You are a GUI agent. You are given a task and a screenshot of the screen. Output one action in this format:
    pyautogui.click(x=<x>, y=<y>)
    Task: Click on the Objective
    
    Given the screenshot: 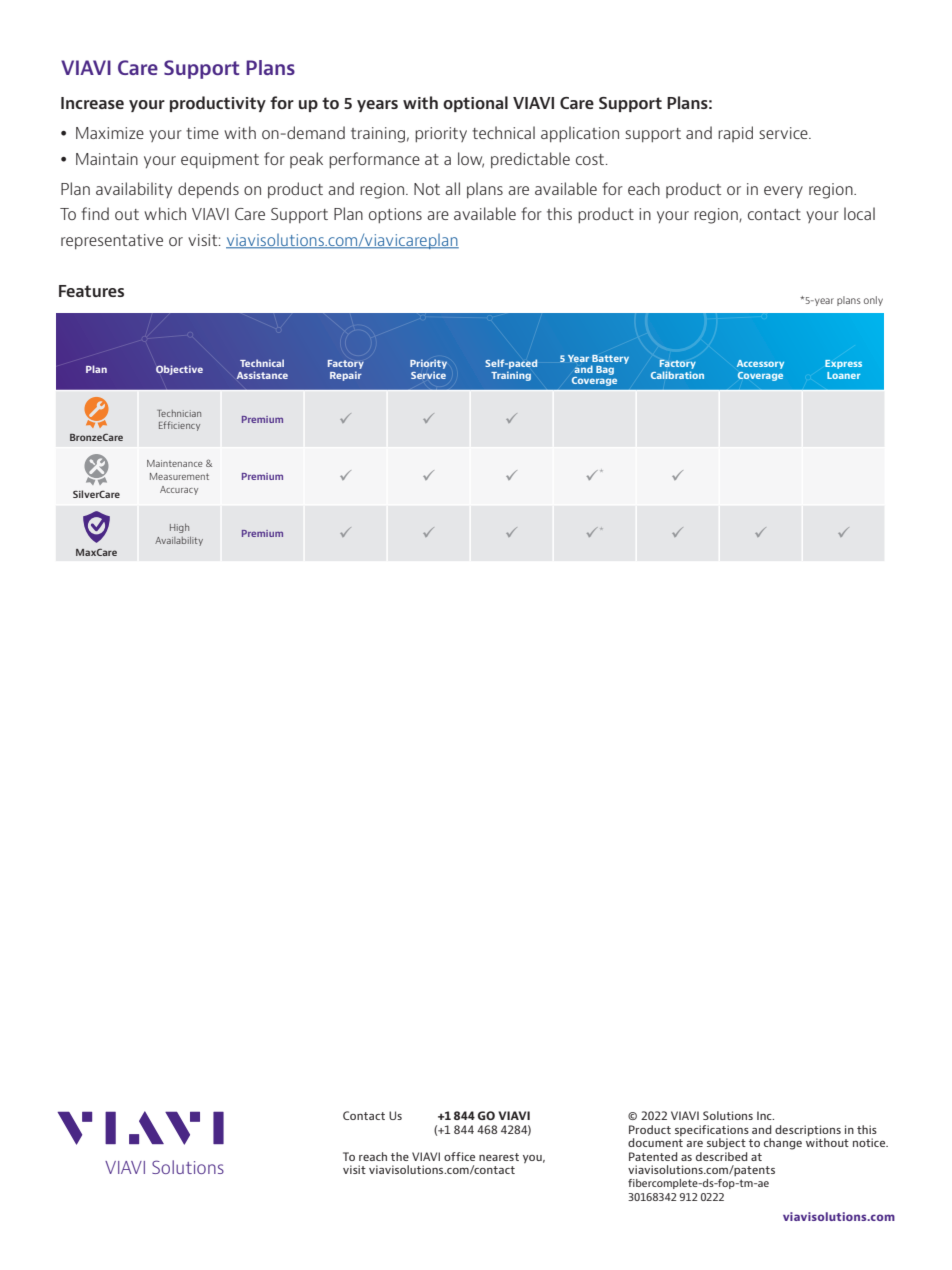 What is the action you would take?
    pyautogui.click(x=179, y=370)
